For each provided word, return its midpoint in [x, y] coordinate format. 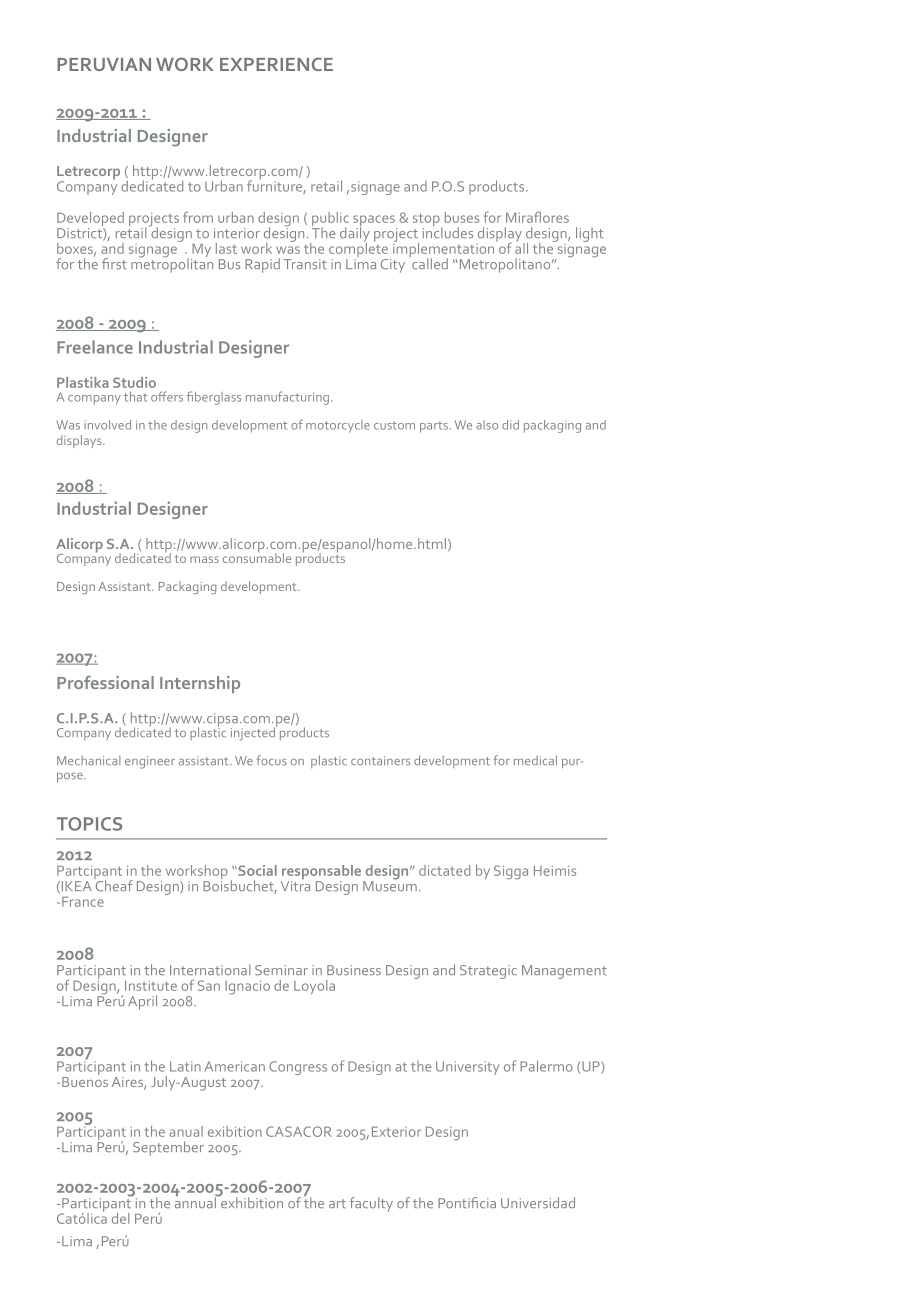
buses [462, 217]
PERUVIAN [104, 64]
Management [564, 972]
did [510, 425]
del [120, 1218]
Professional [105, 682]
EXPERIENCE [276, 64]
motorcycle [338, 426]
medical [535, 760]
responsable [322, 873]
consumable [257, 557]
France [83, 902]
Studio [134, 382]
